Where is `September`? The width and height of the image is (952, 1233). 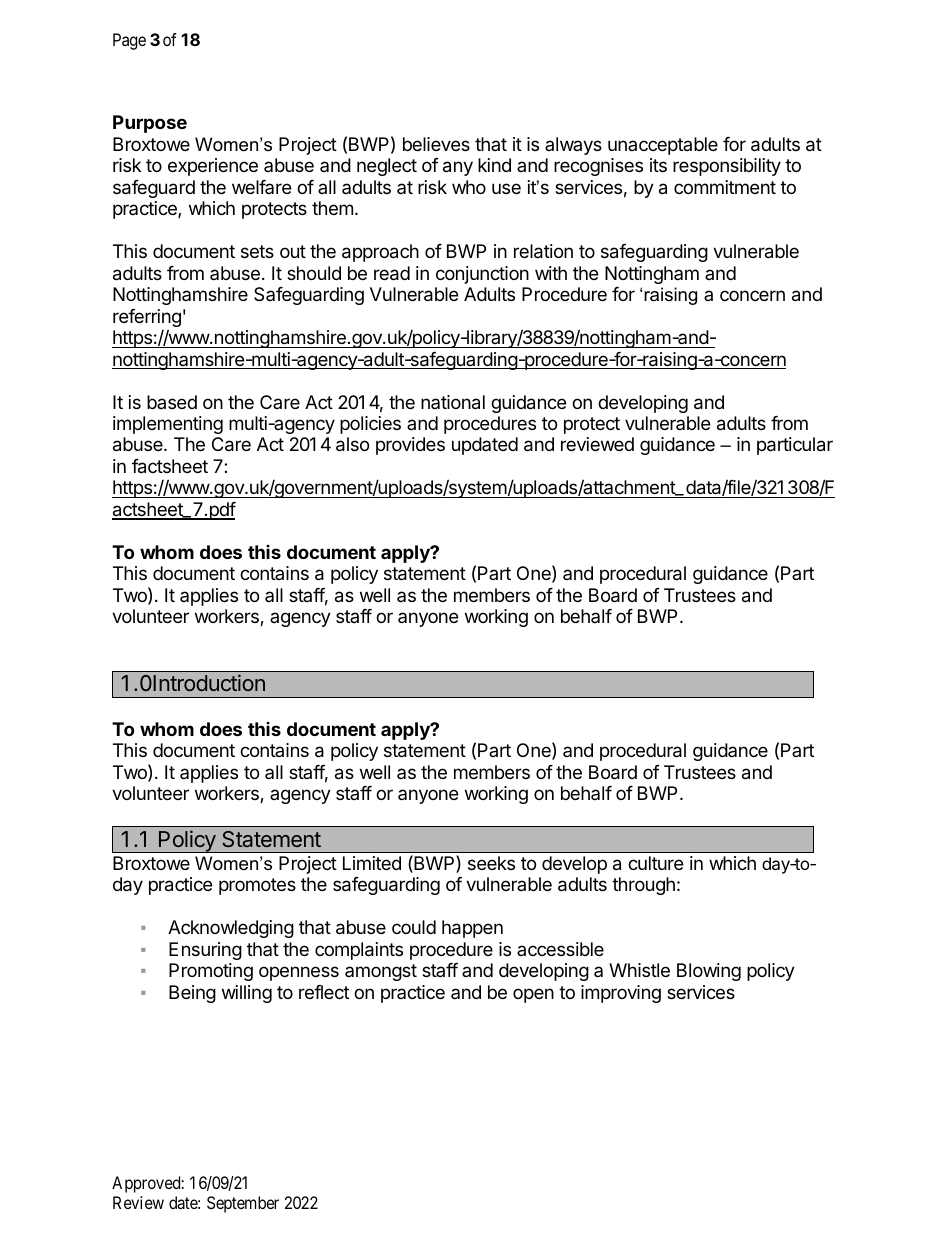 September is located at coordinates (243, 1204).
